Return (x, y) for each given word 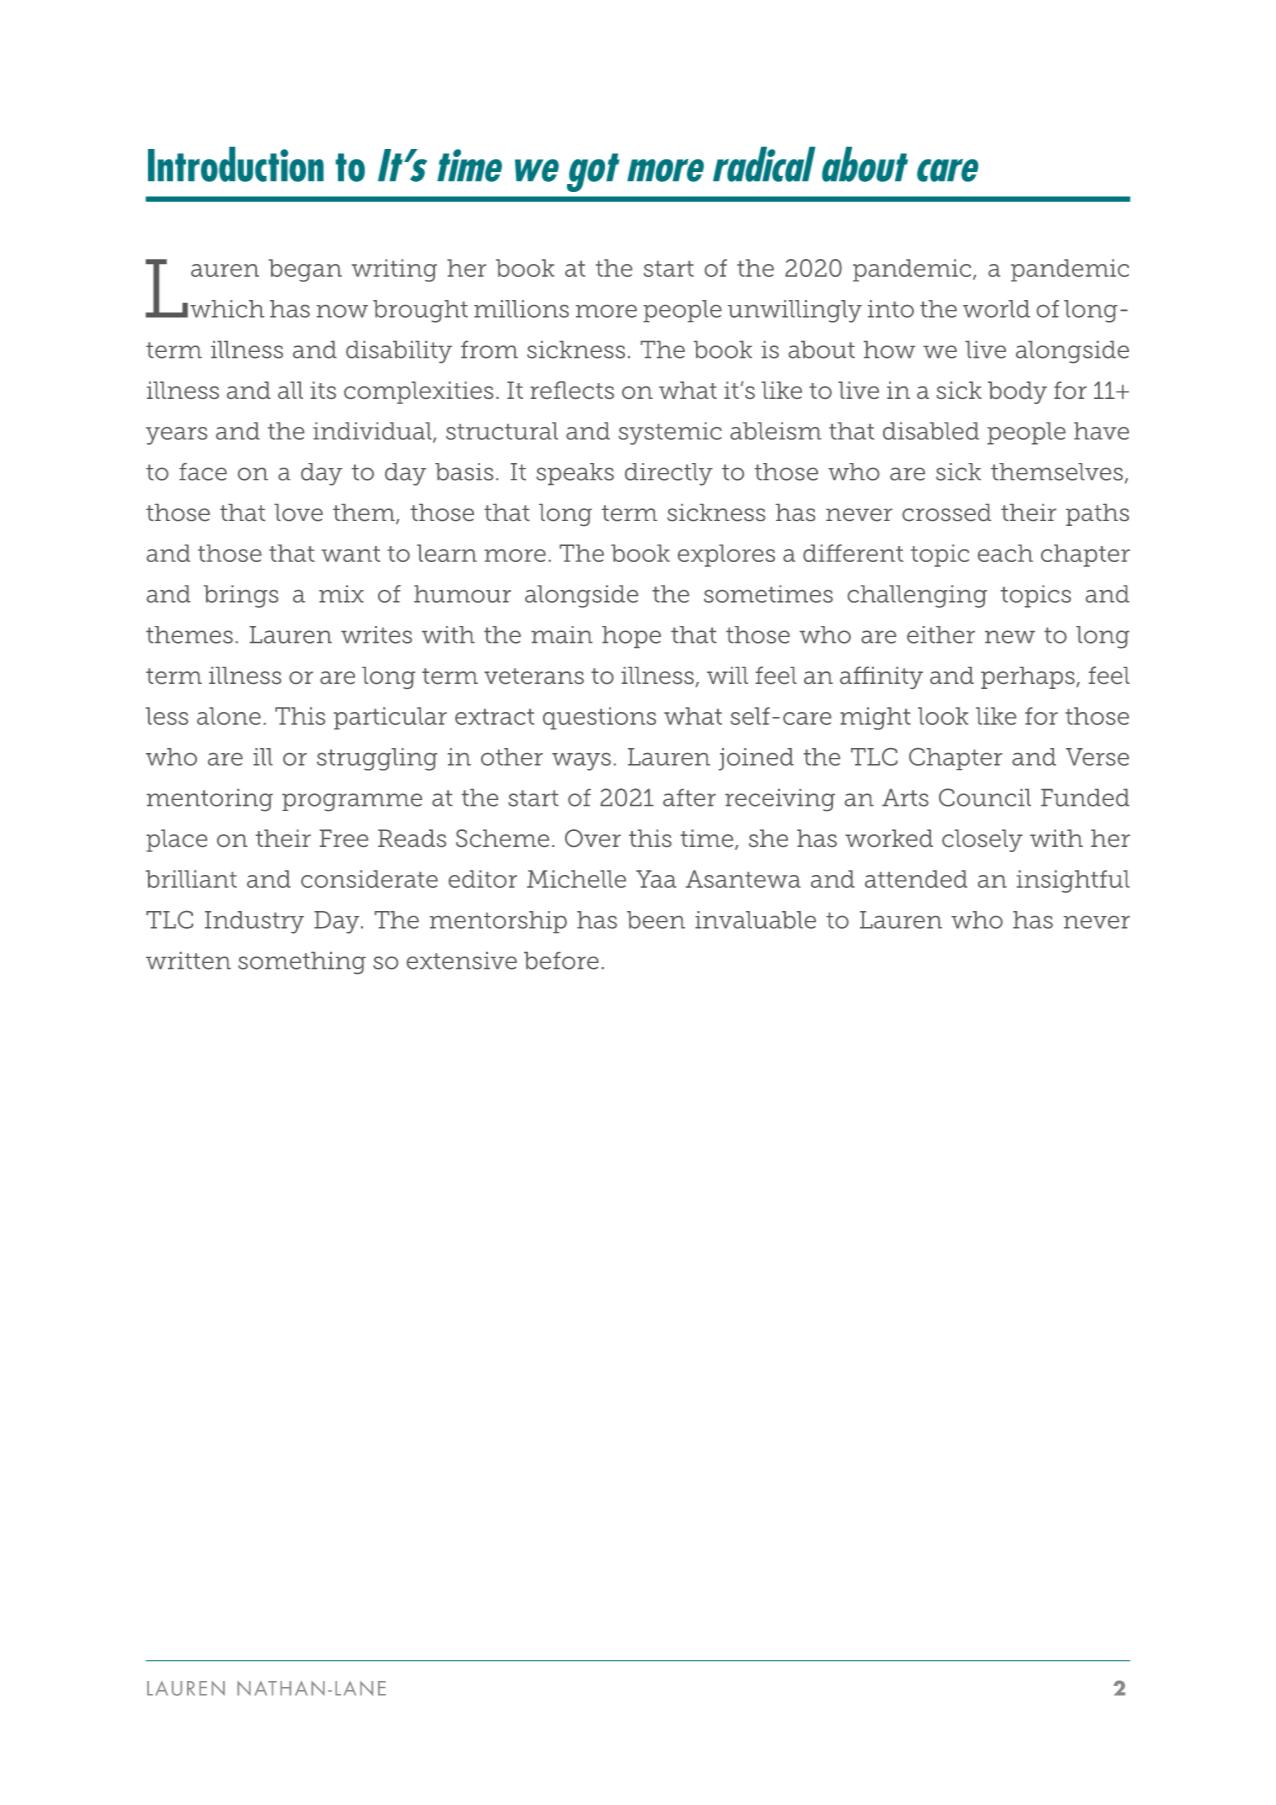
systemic (670, 433)
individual (373, 432)
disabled (931, 431)
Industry (254, 922)
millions (521, 309)
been (656, 920)
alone (229, 716)
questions (599, 718)
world (996, 309)
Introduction (236, 164)
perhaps (1029, 678)
